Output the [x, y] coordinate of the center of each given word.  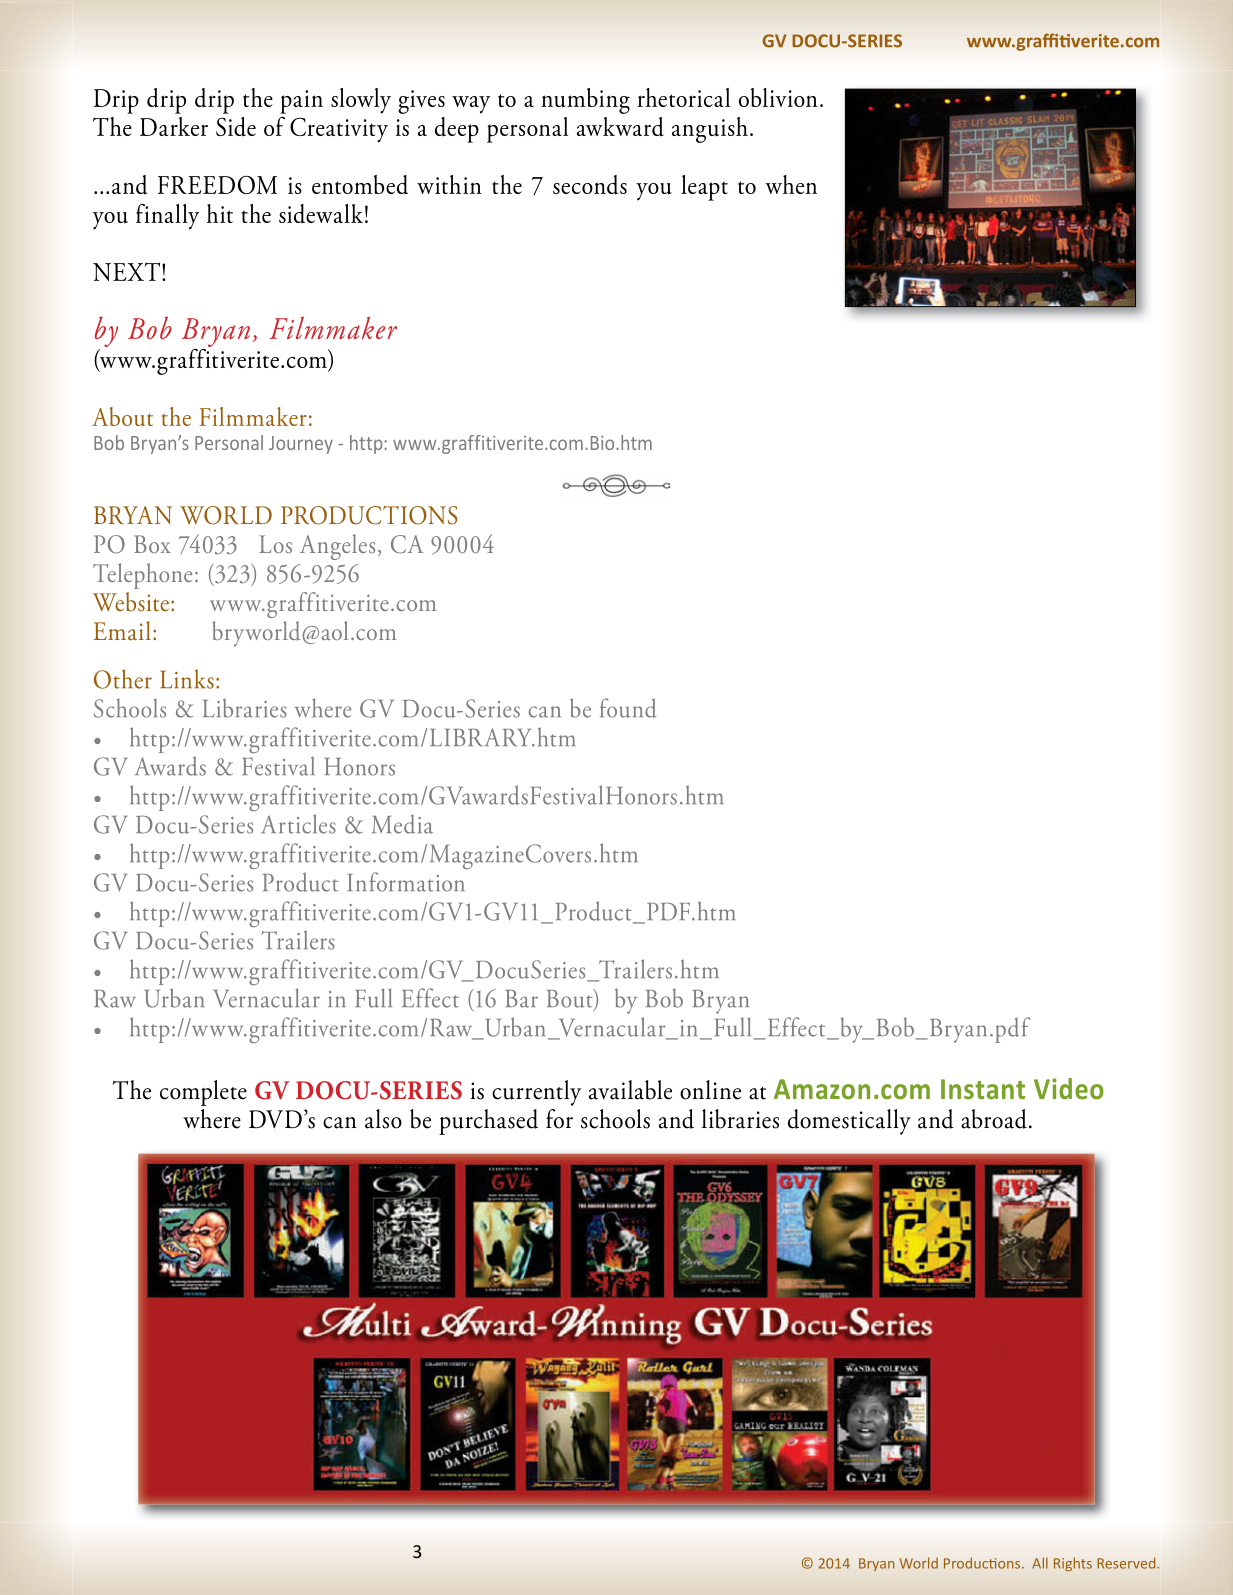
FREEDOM [217, 185]
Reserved [1127, 1563]
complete [203, 1093]
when [791, 184]
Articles [298, 824]
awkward [620, 127]
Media [402, 824]
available [630, 1090]
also [383, 1119]
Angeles [337, 547]
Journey [301, 445]
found [628, 708]
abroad [994, 1119]
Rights [1073, 1564]
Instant [983, 1089]
